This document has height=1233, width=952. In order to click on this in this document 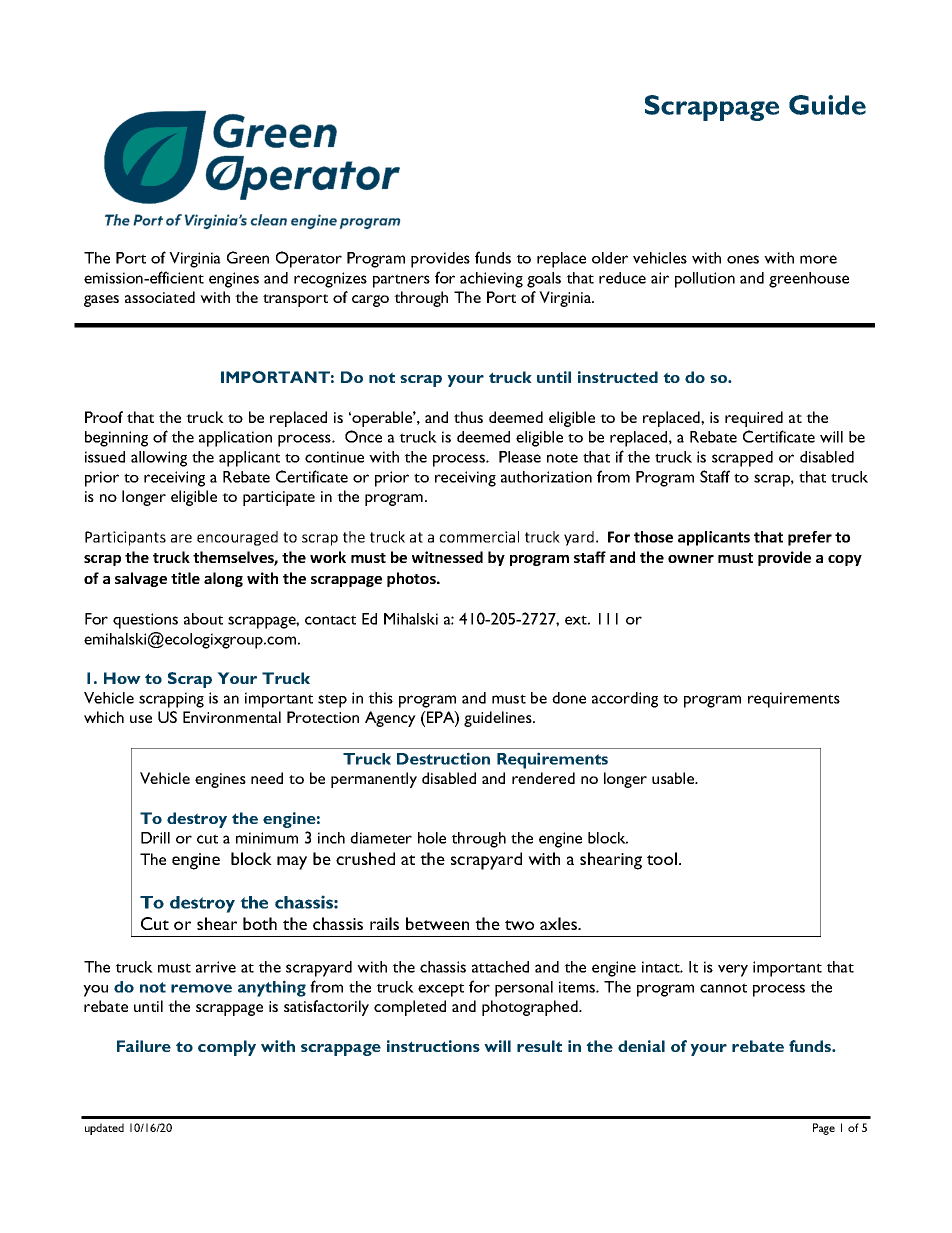, I will do `click(380, 698)`.
